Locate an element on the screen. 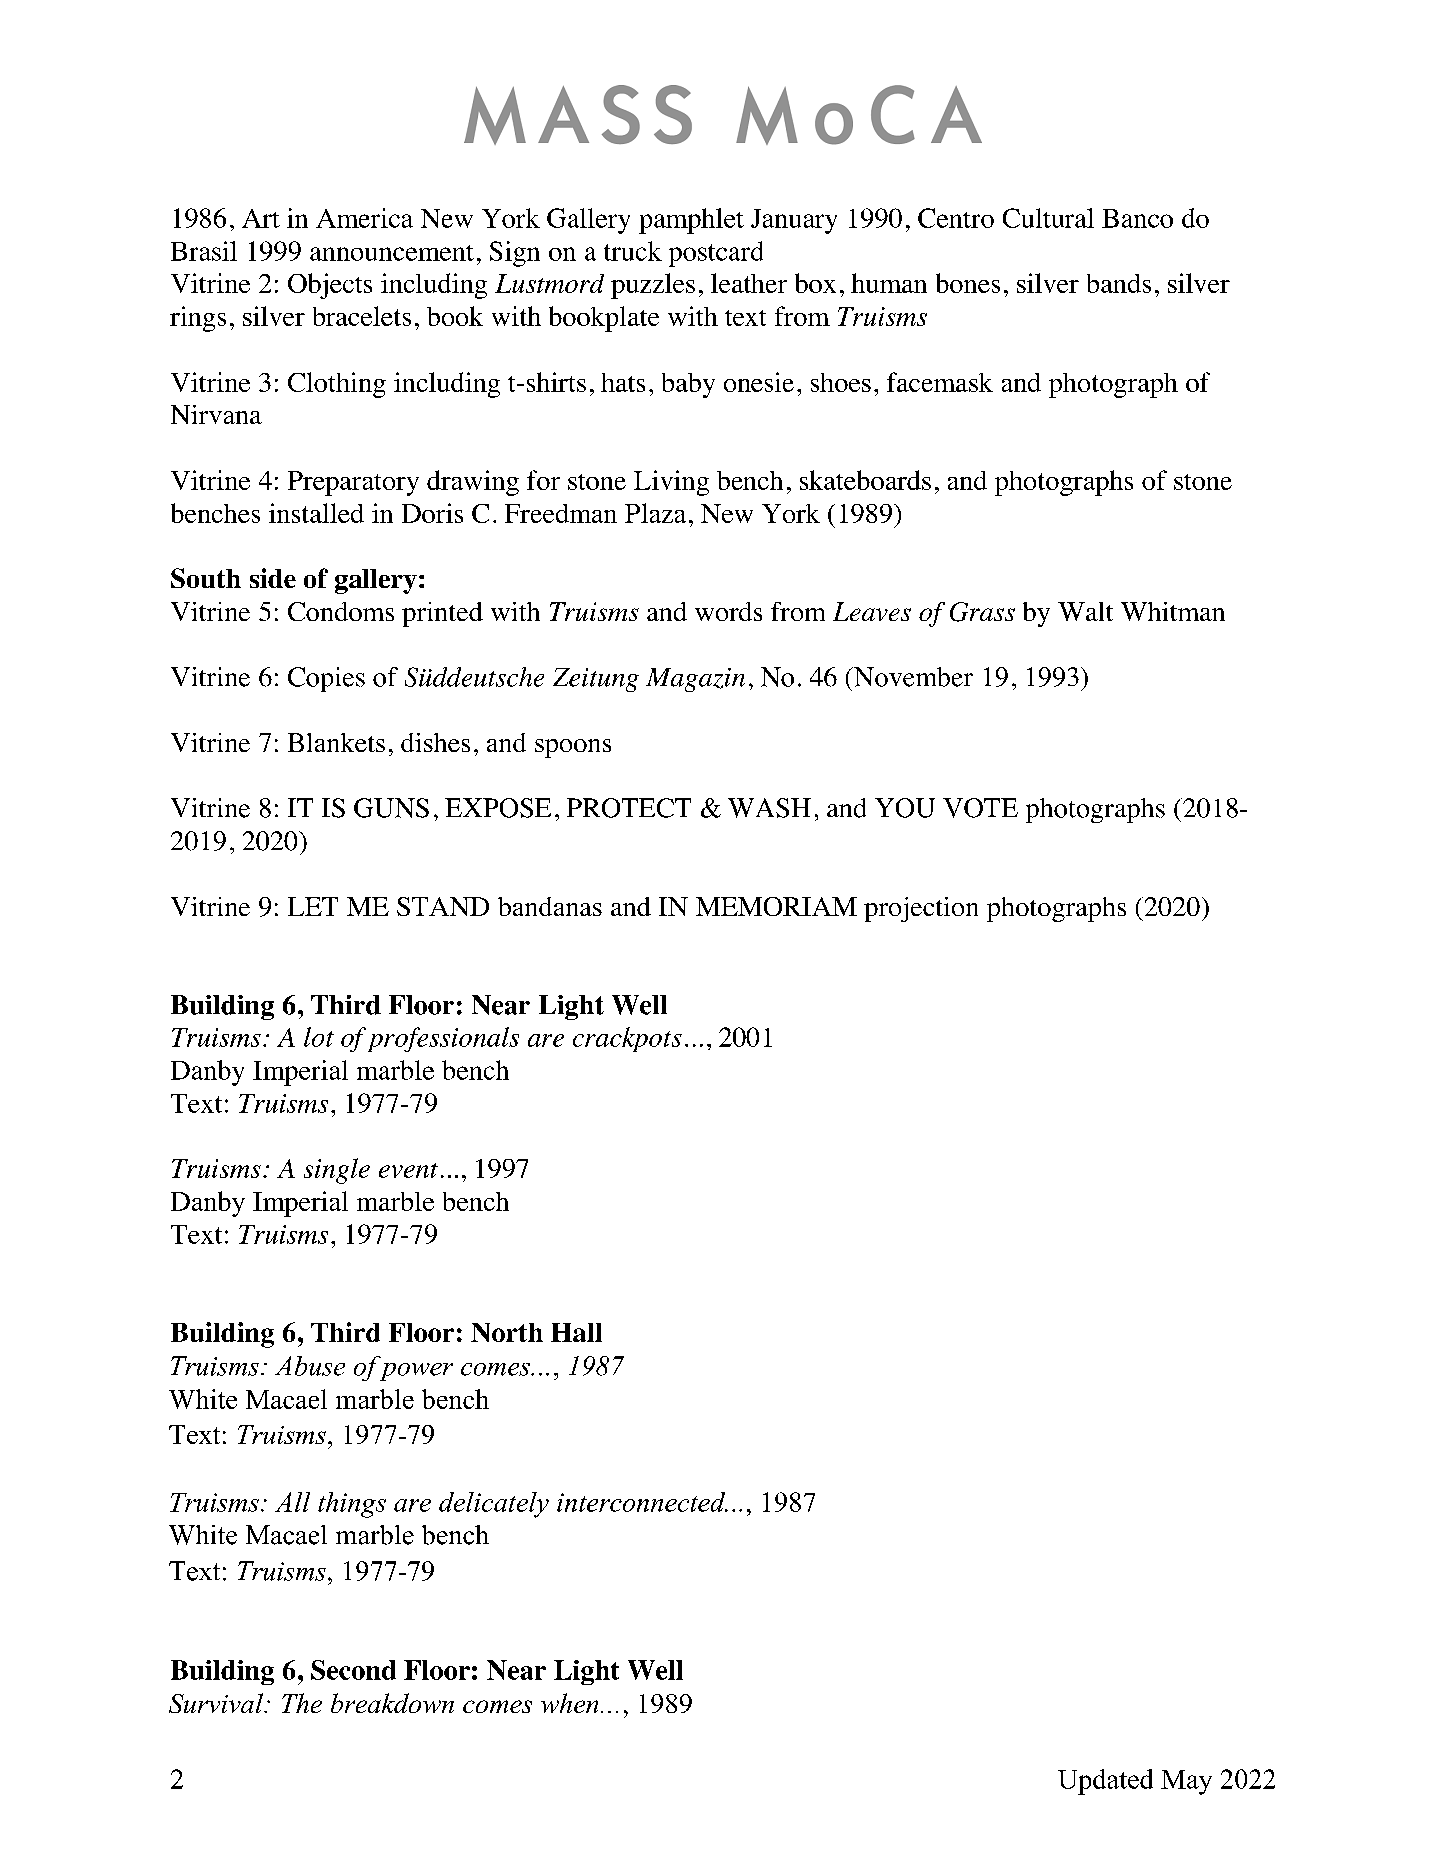  interconnected is located at coordinates (642, 1502).
